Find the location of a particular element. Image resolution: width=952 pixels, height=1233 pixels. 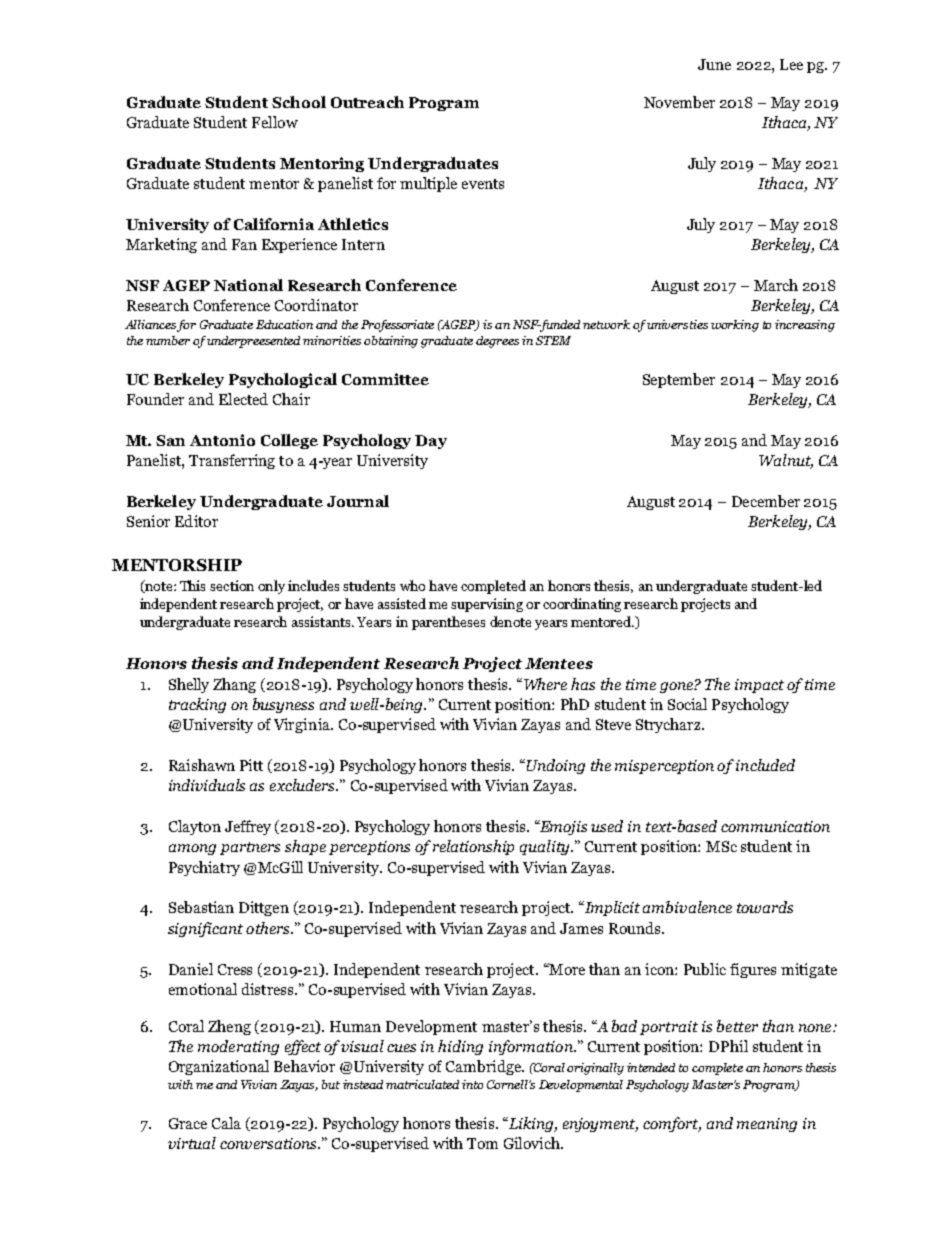

June is located at coordinates (714, 64).
